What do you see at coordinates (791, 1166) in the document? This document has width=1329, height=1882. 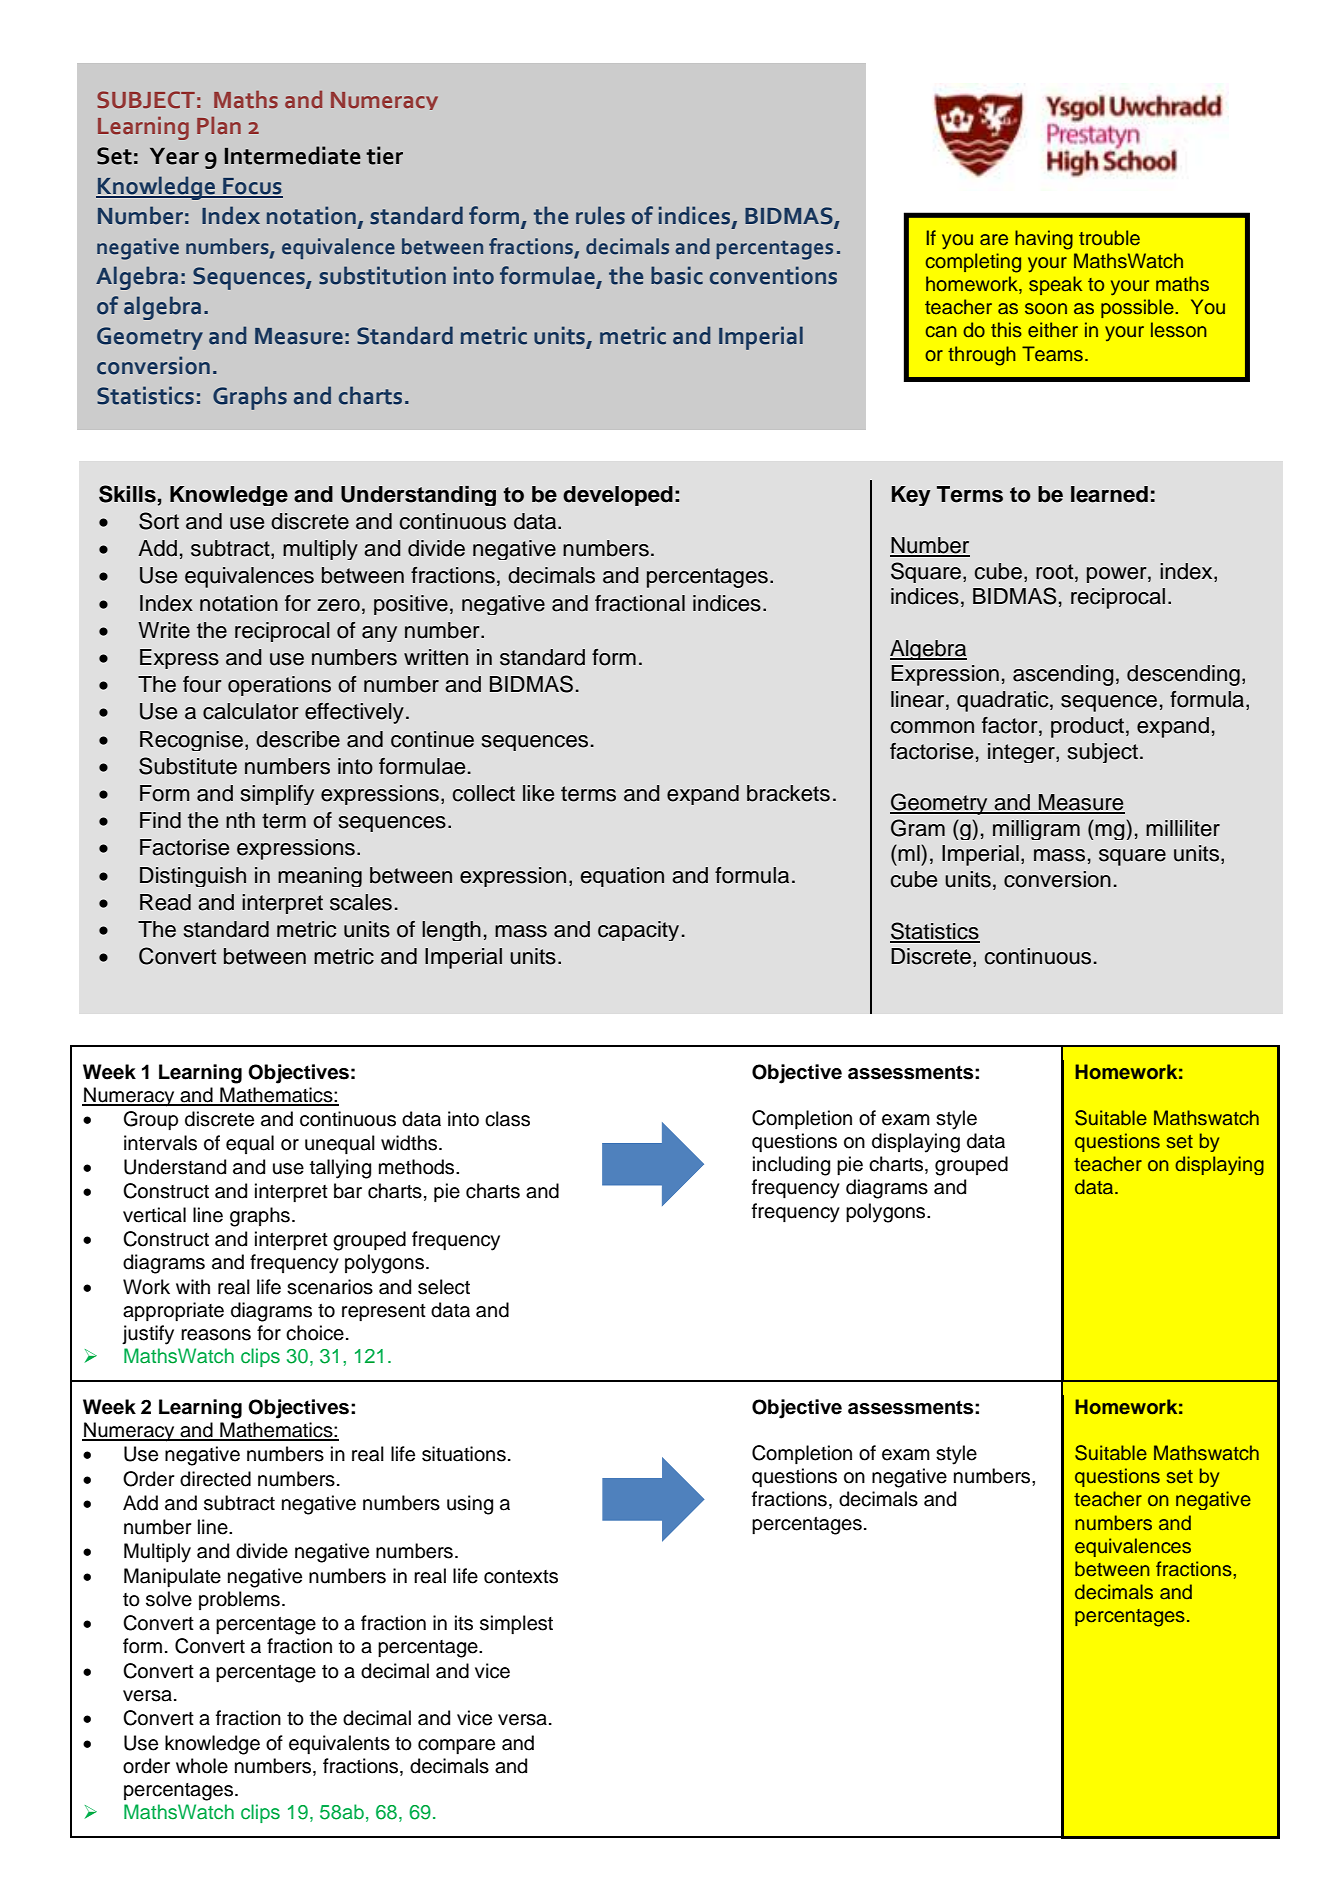 I see `including` at bounding box center [791, 1166].
